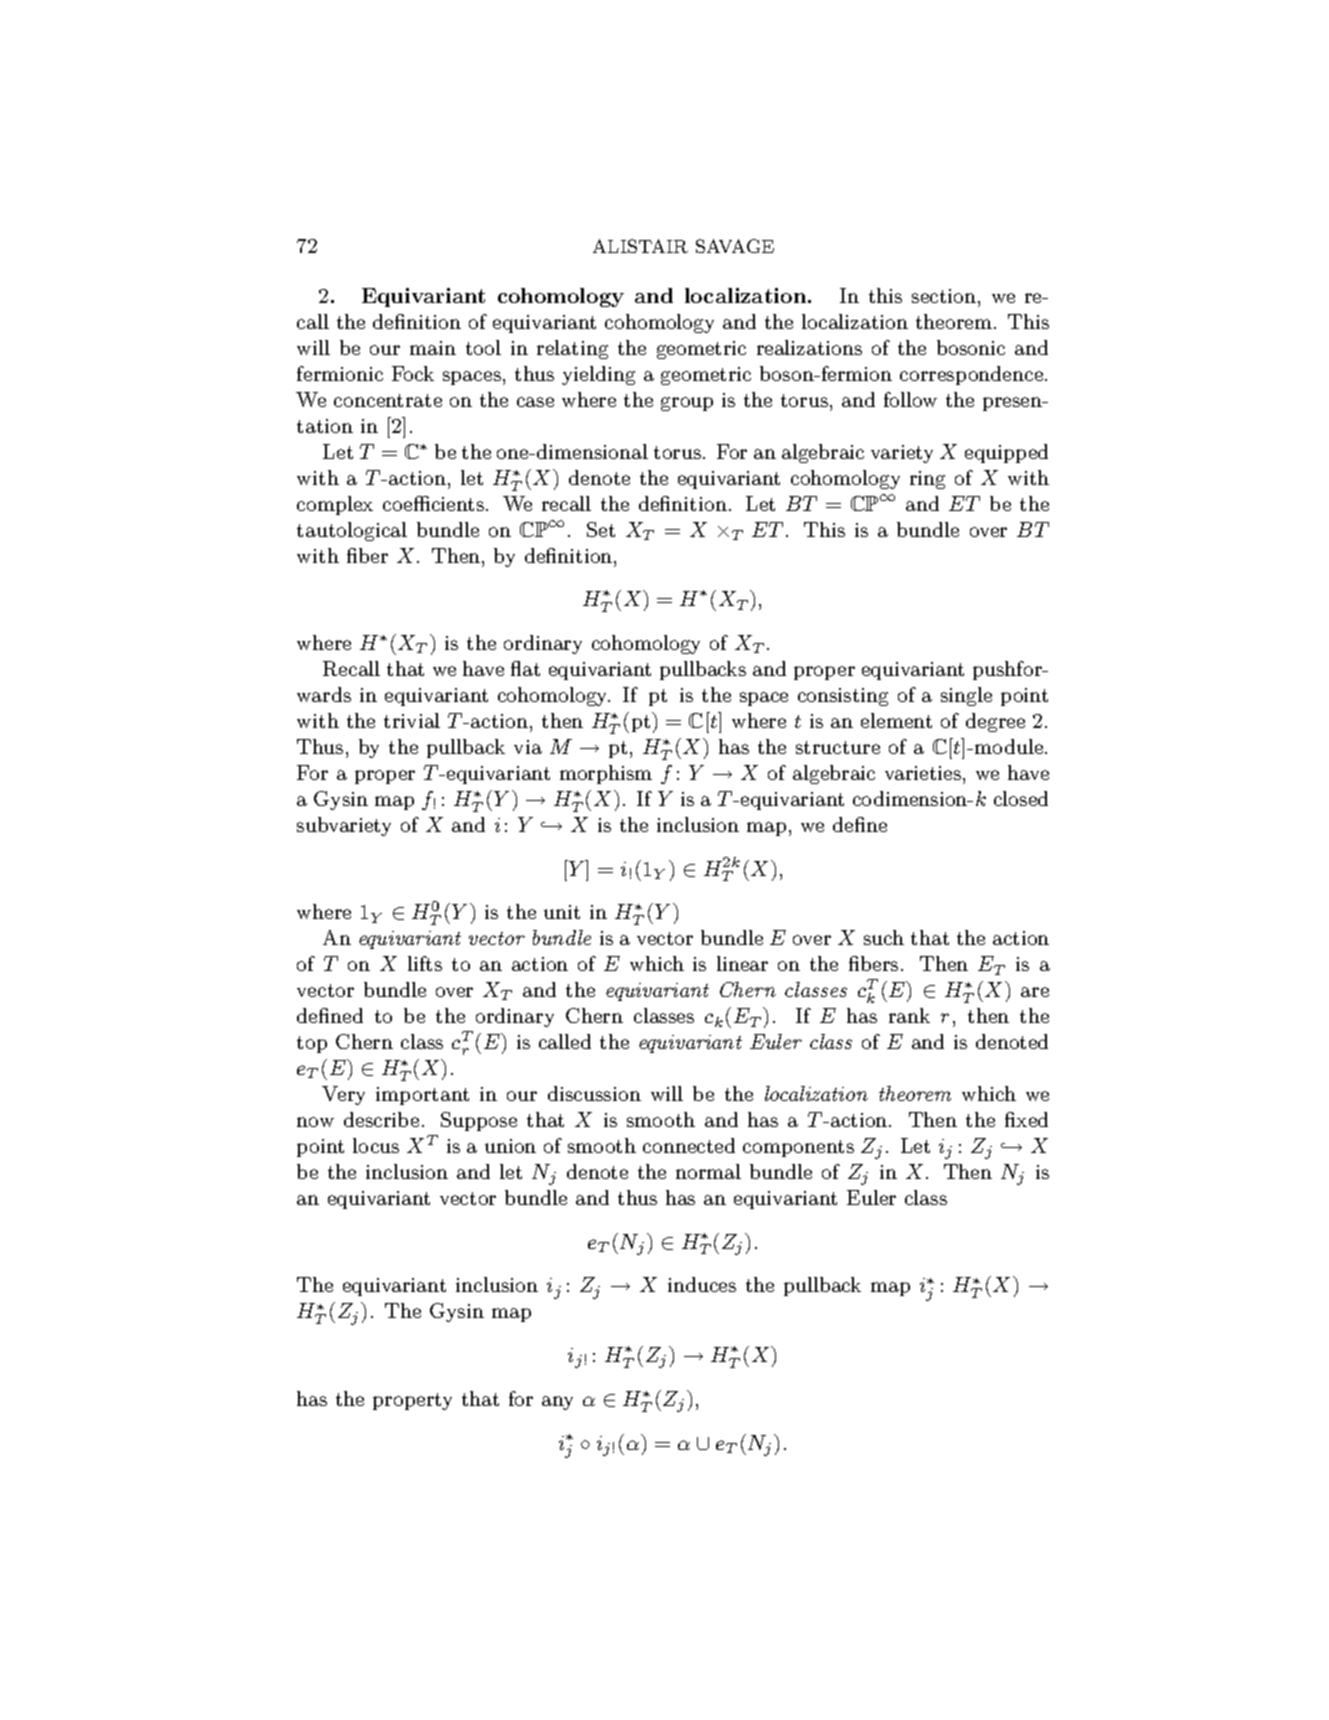 The image size is (1329, 1720). I want to click on main, so click(433, 348).
